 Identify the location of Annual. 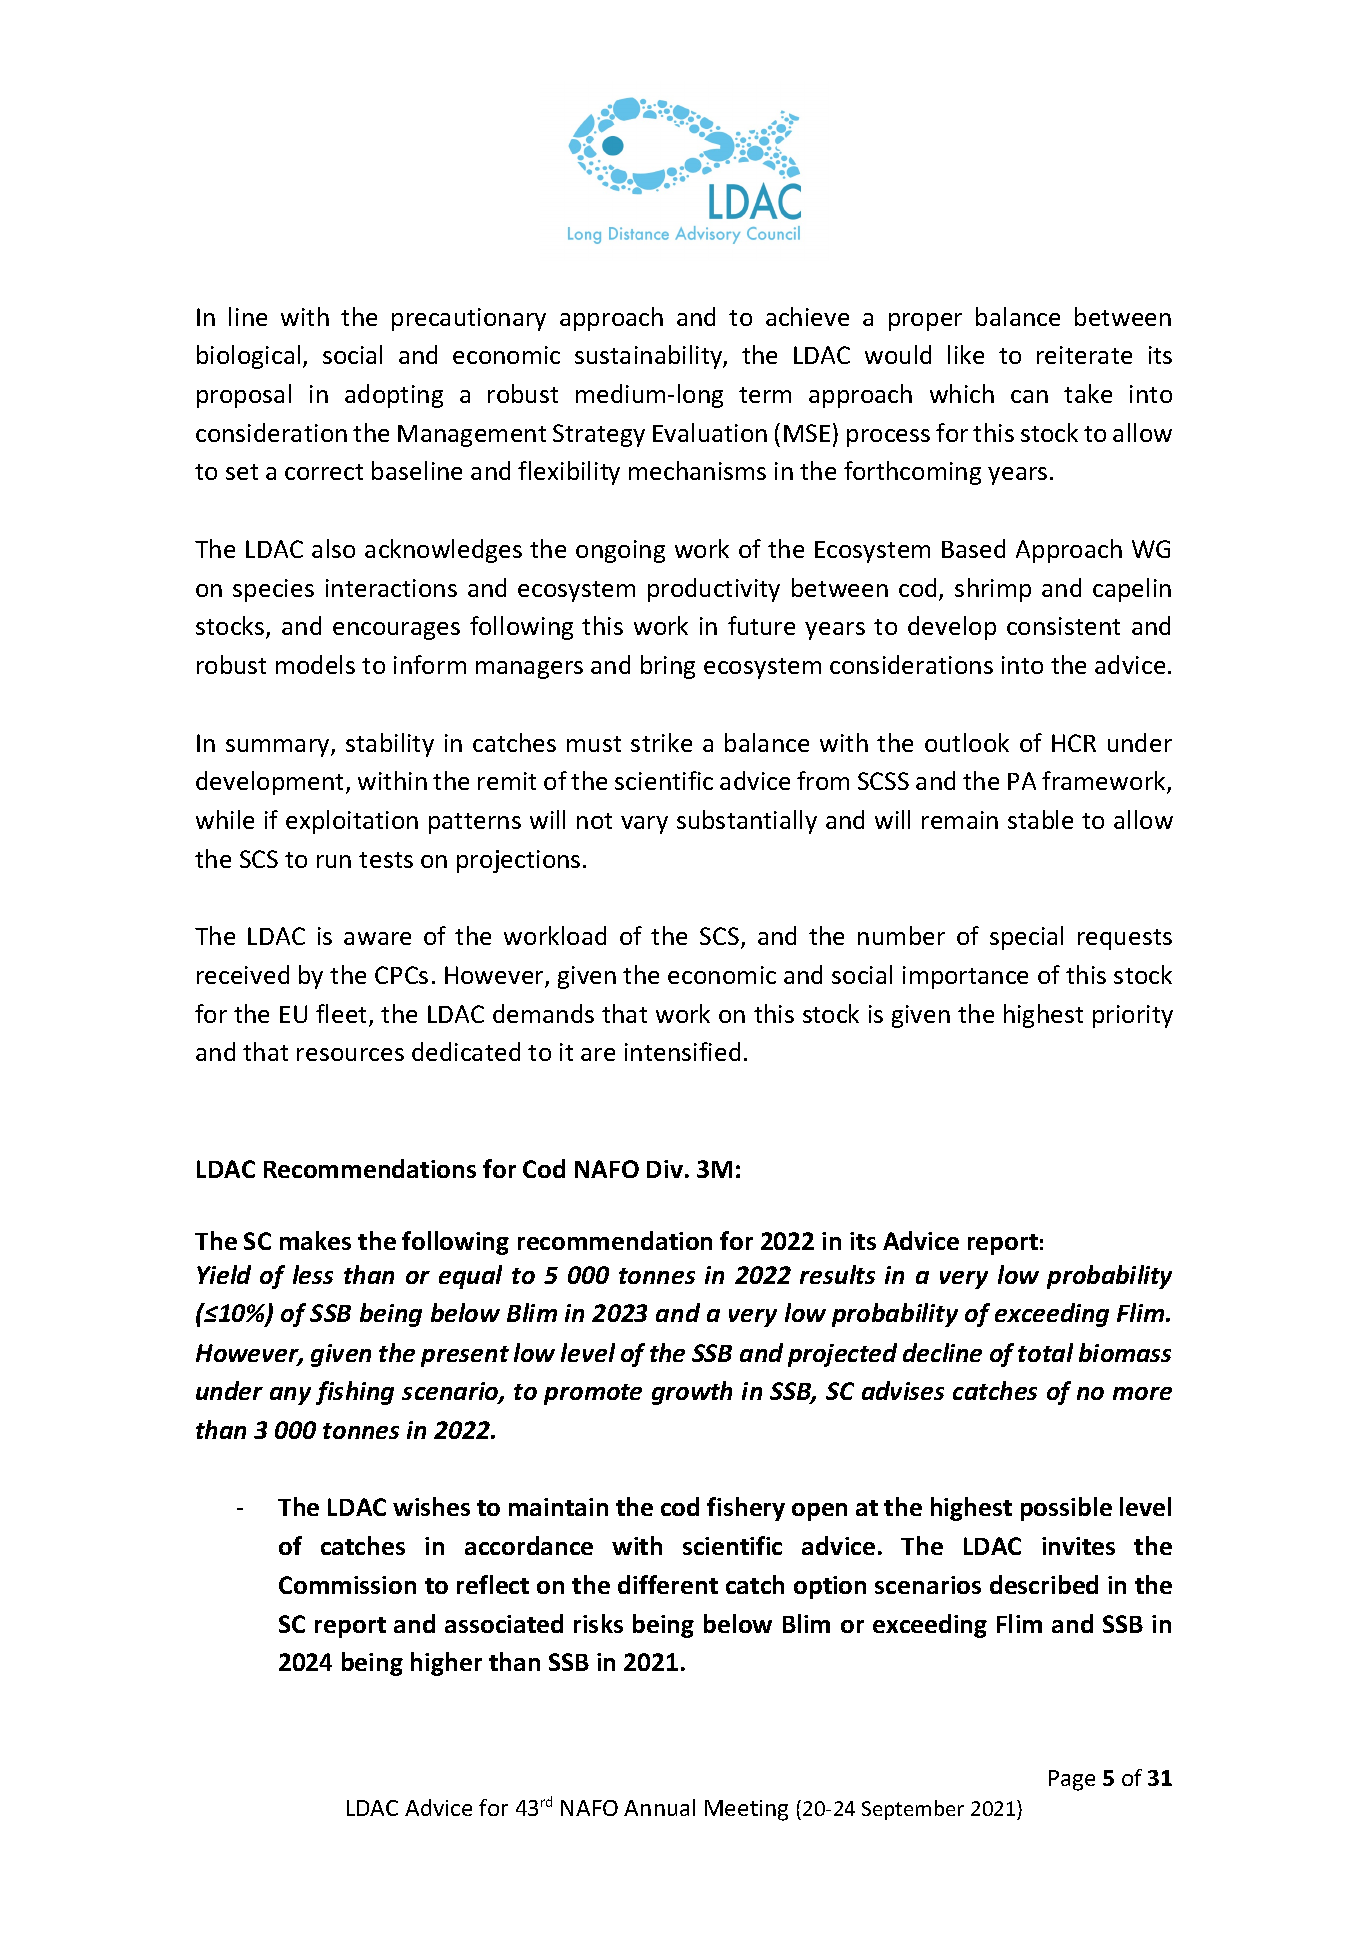
(659, 1807).
